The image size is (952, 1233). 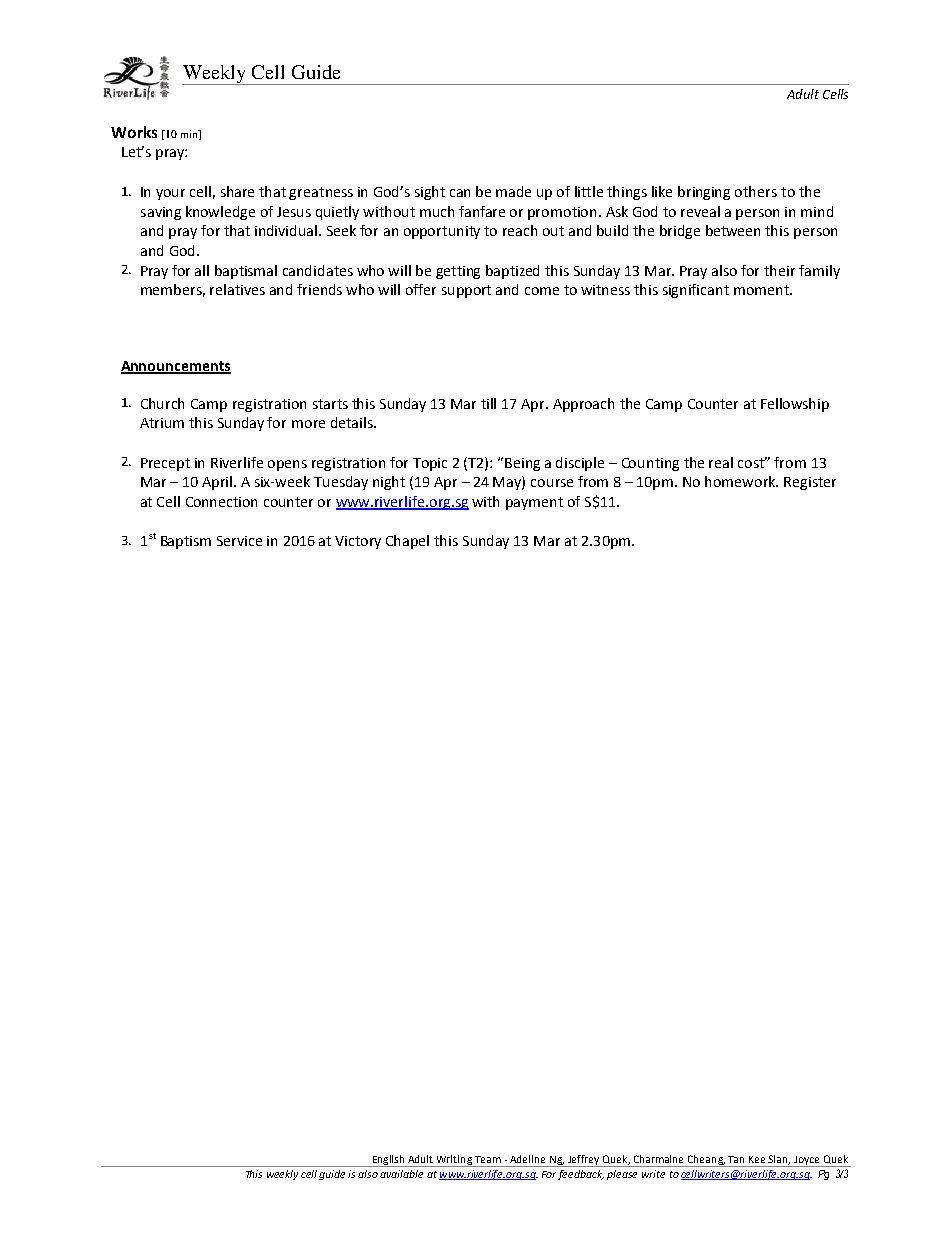 I want to click on homework, so click(x=741, y=481).
